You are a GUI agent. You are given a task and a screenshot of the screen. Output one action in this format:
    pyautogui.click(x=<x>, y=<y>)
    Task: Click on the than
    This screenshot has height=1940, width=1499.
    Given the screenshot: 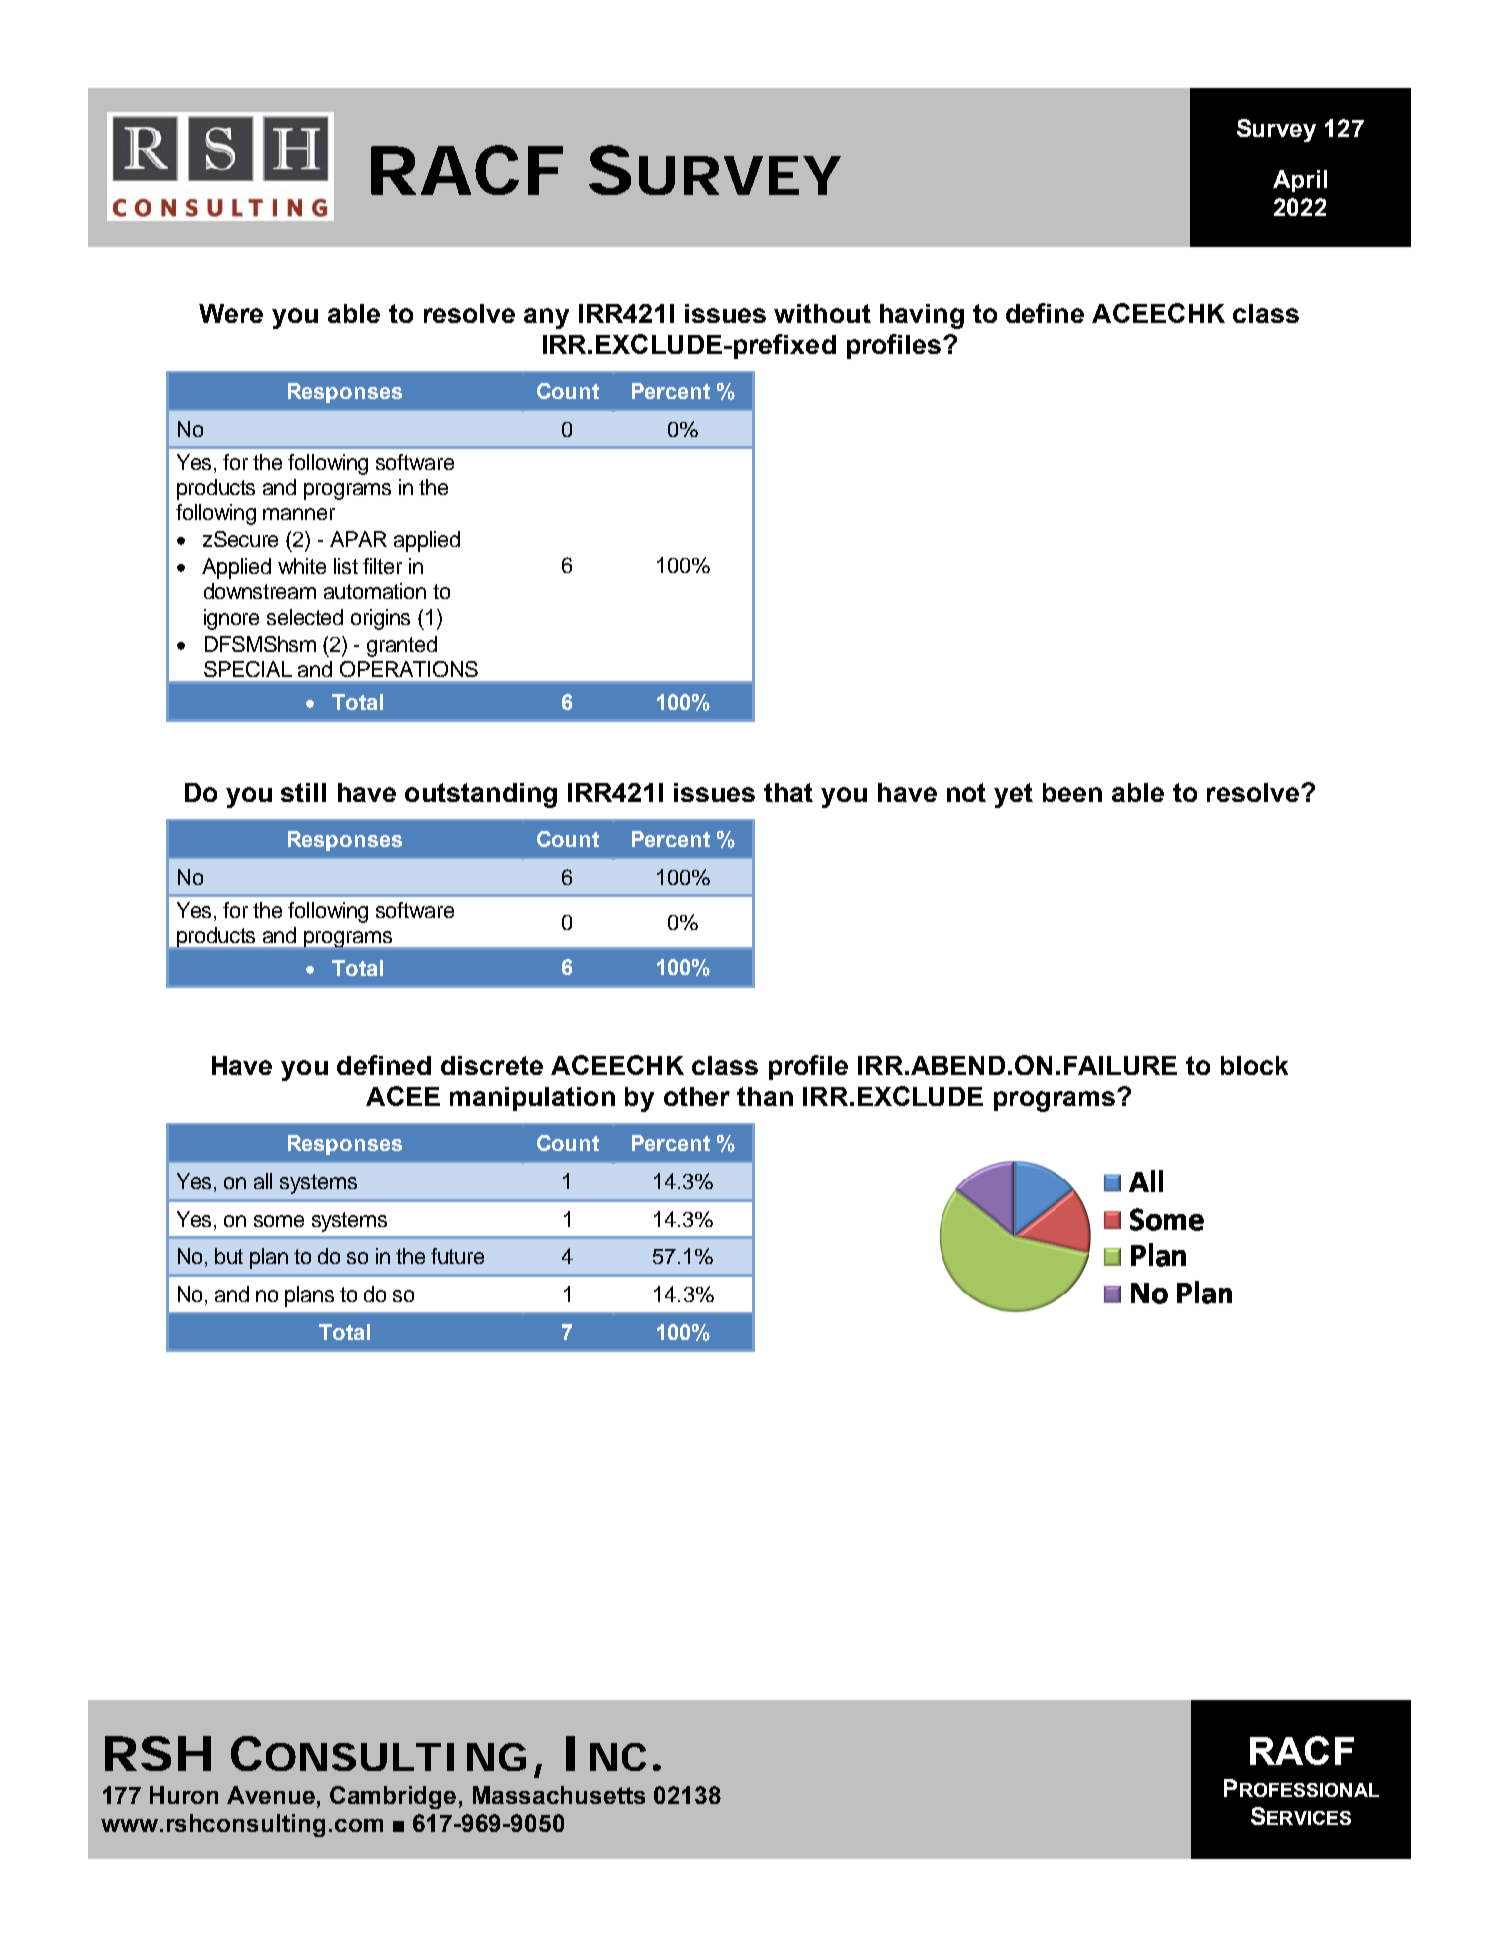 What is the action you would take?
    pyautogui.click(x=765, y=1096)
